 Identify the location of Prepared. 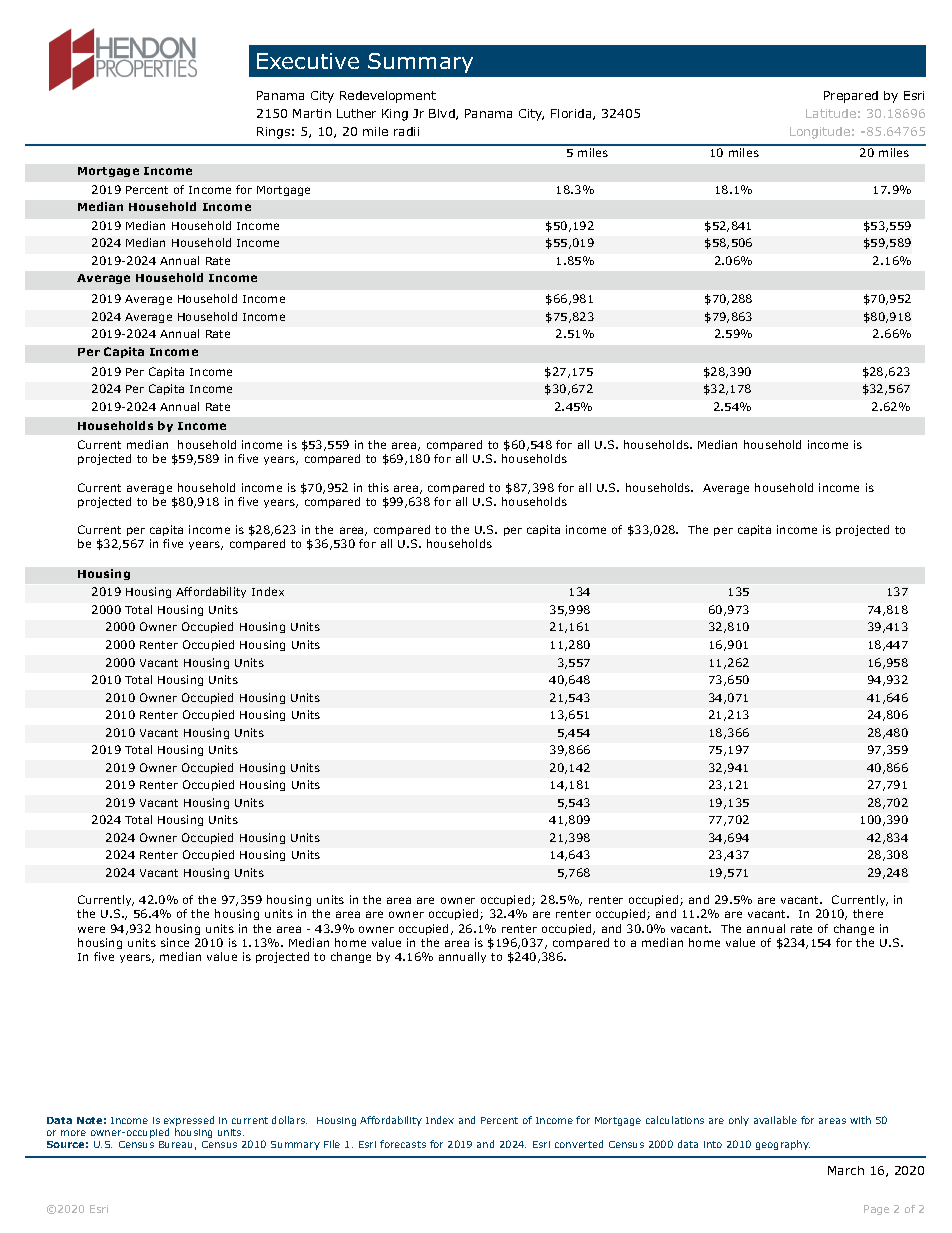
(851, 97).
